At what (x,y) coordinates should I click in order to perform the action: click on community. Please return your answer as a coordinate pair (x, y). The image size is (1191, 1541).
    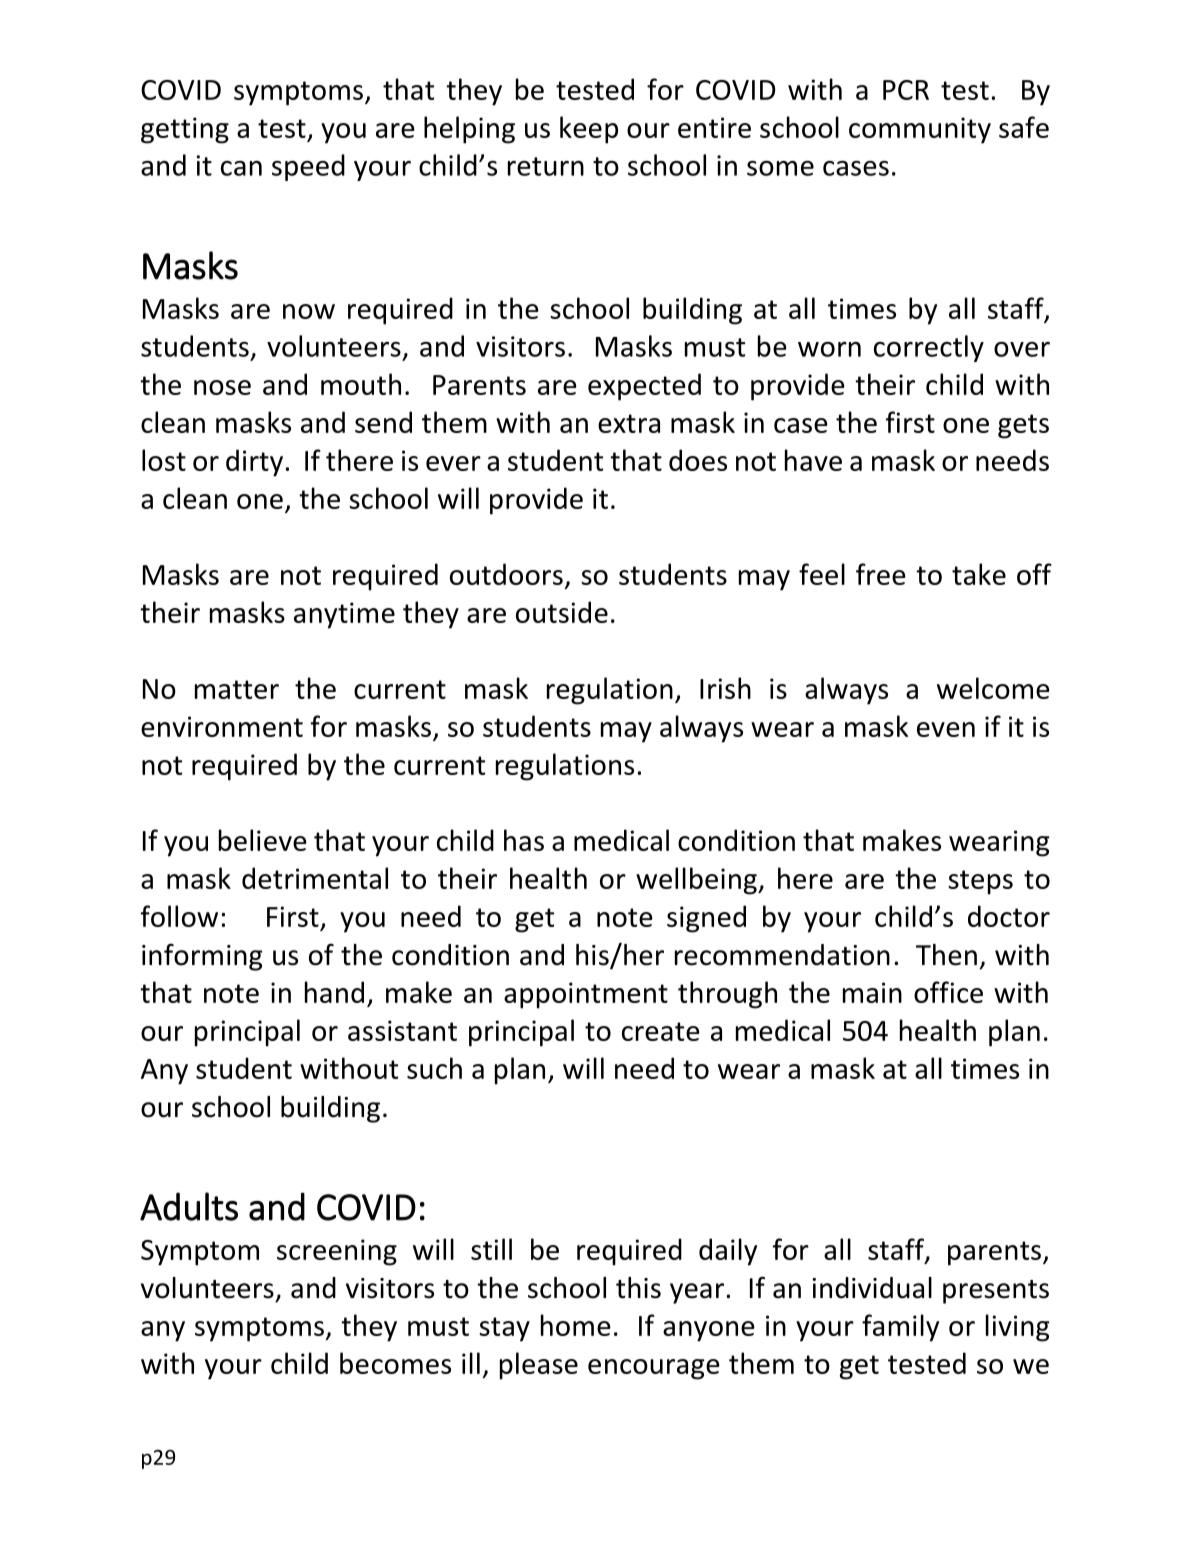
    Looking at the image, I should click on (920, 130).
